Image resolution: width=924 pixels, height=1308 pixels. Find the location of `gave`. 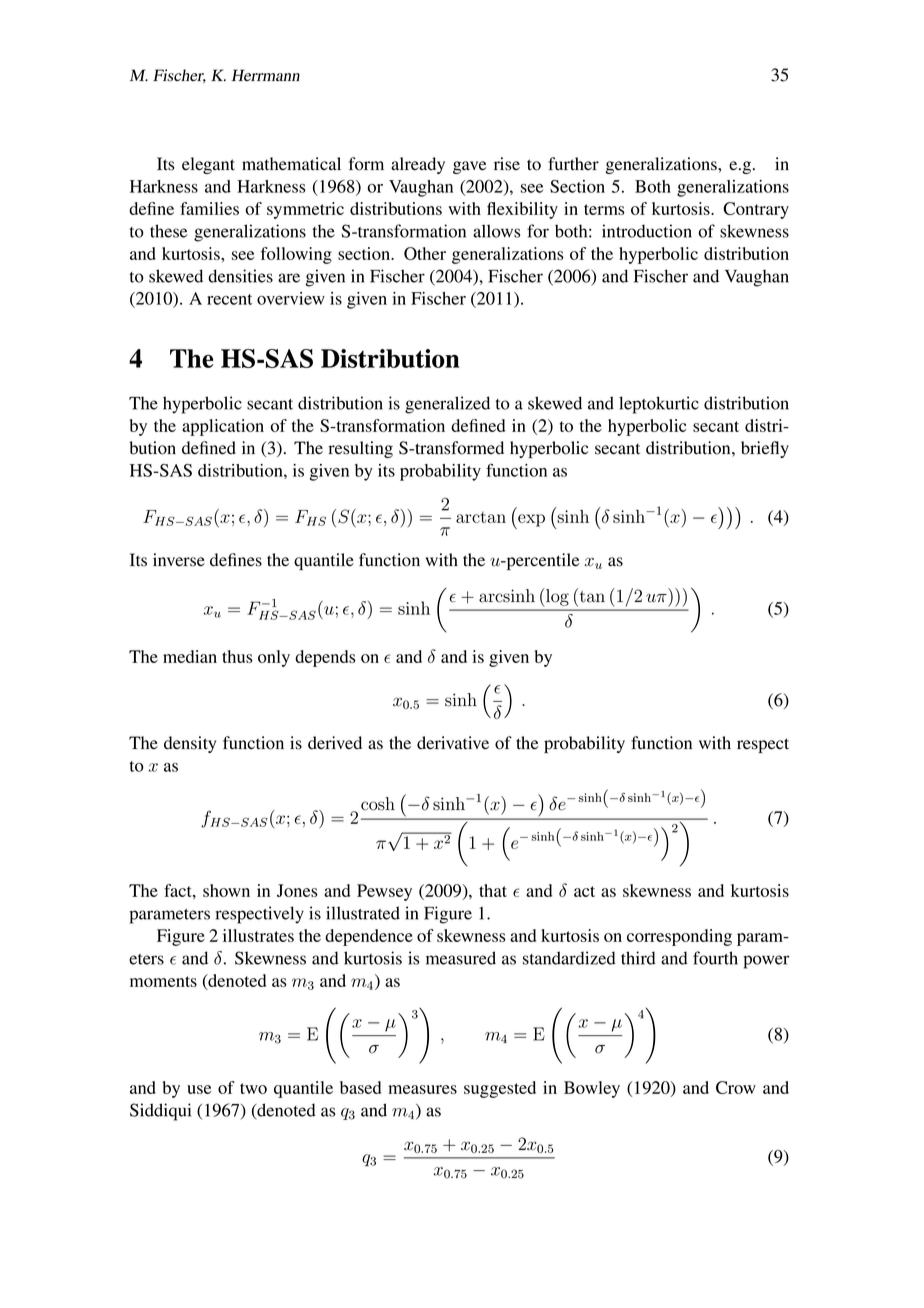

gave is located at coordinates (470, 167).
